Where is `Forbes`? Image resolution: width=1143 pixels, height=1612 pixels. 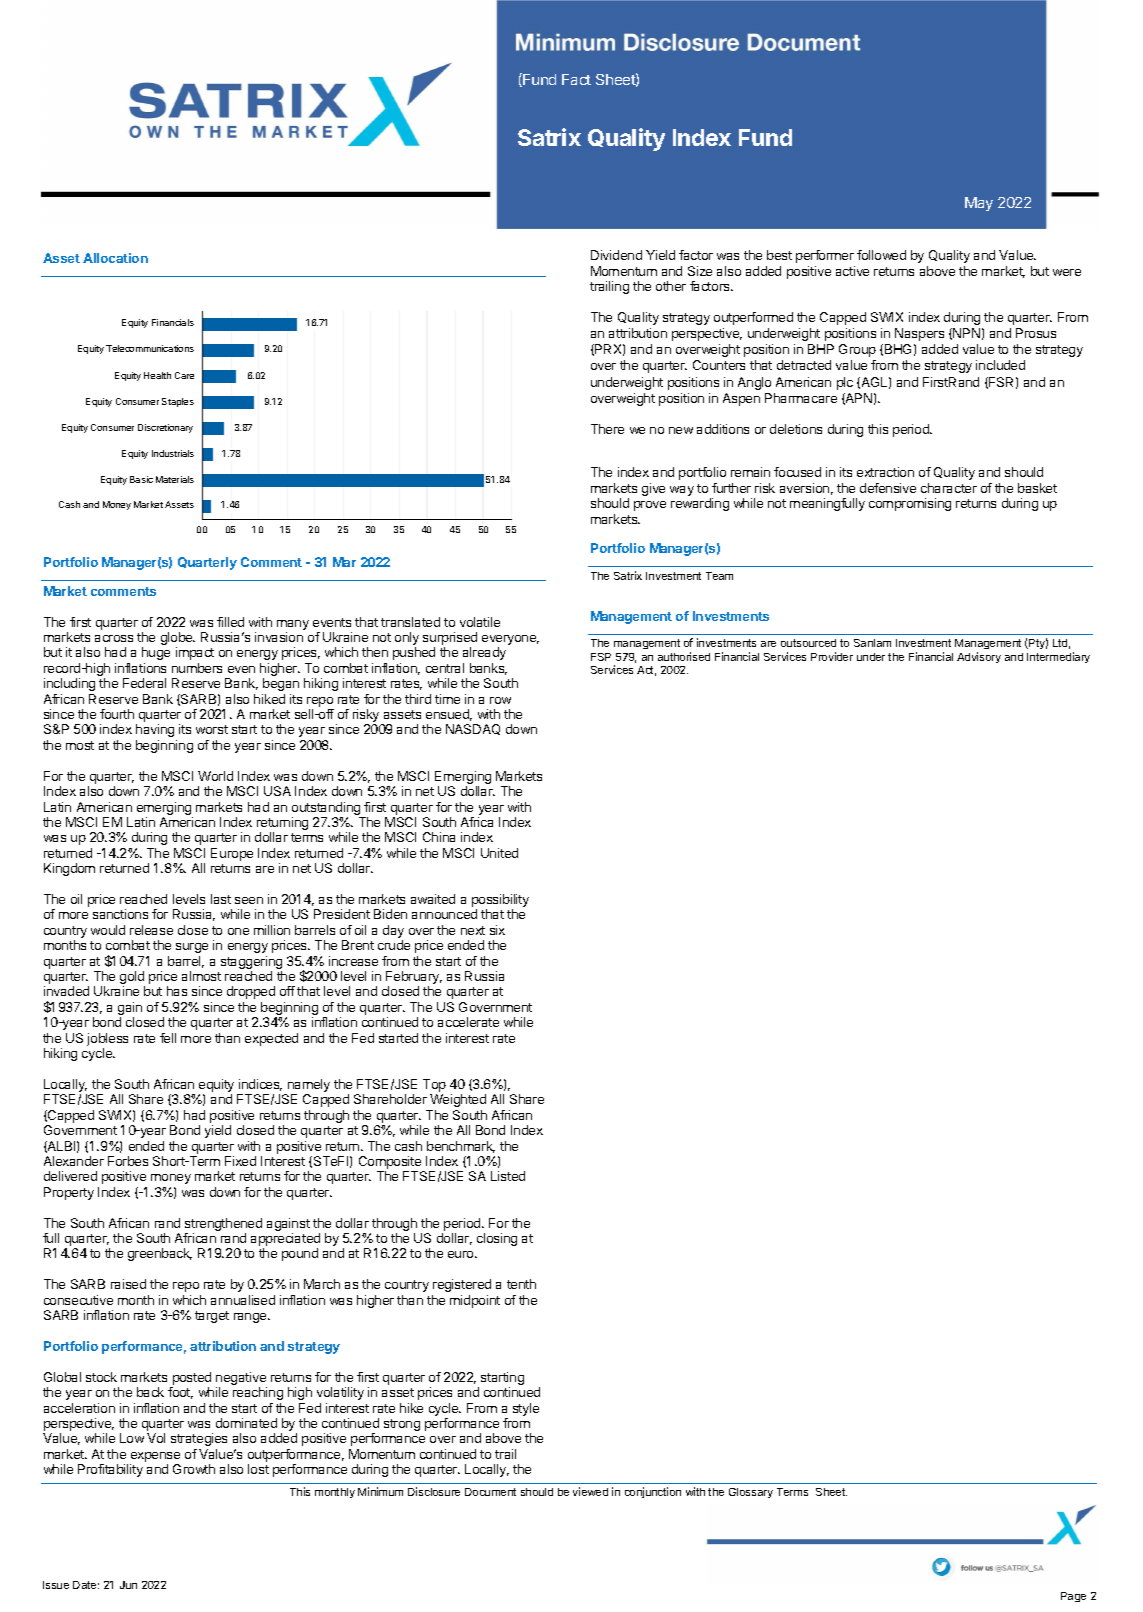 Forbes is located at coordinates (128, 1161).
